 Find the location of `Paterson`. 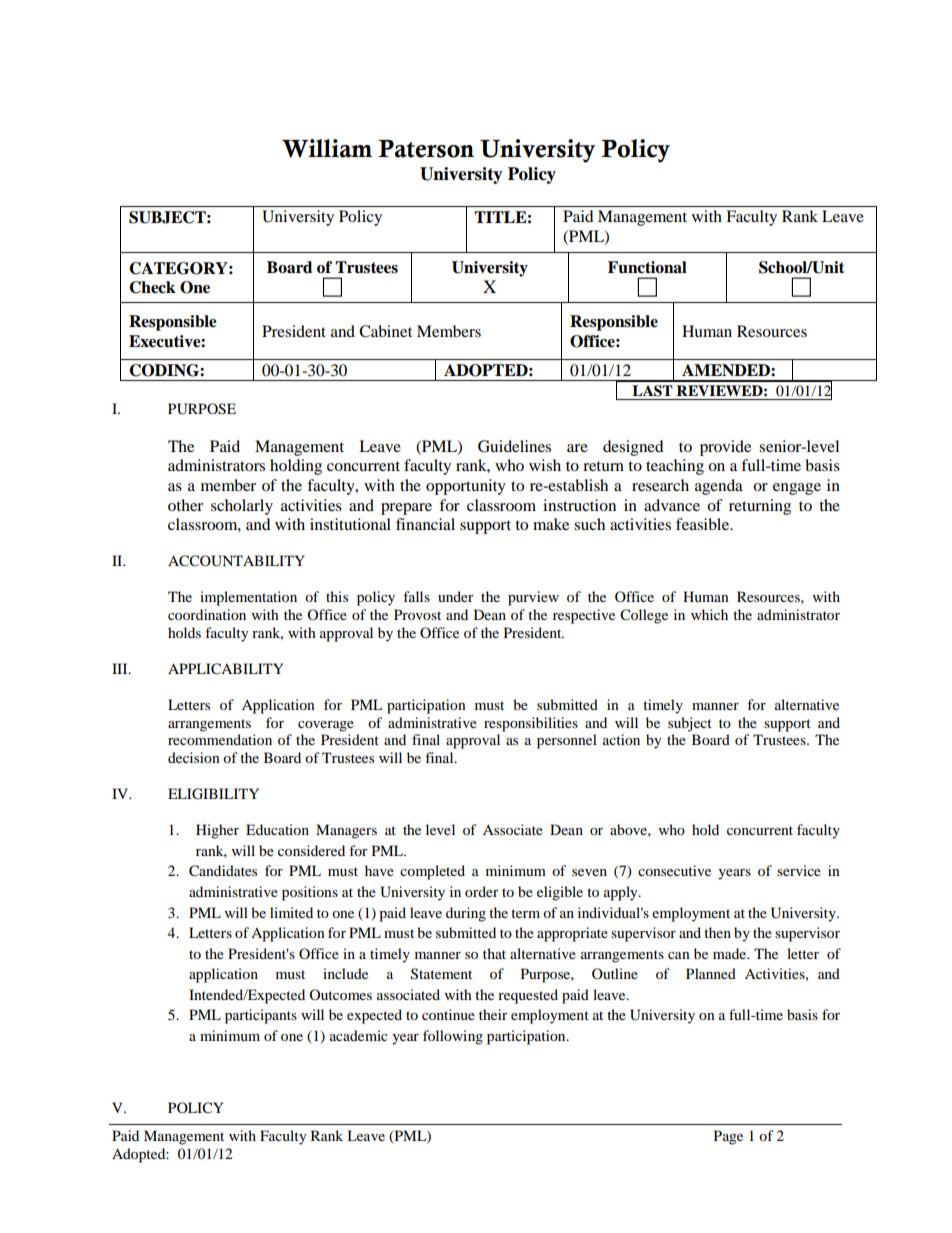

Paterson is located at coordinates (426, 149).
